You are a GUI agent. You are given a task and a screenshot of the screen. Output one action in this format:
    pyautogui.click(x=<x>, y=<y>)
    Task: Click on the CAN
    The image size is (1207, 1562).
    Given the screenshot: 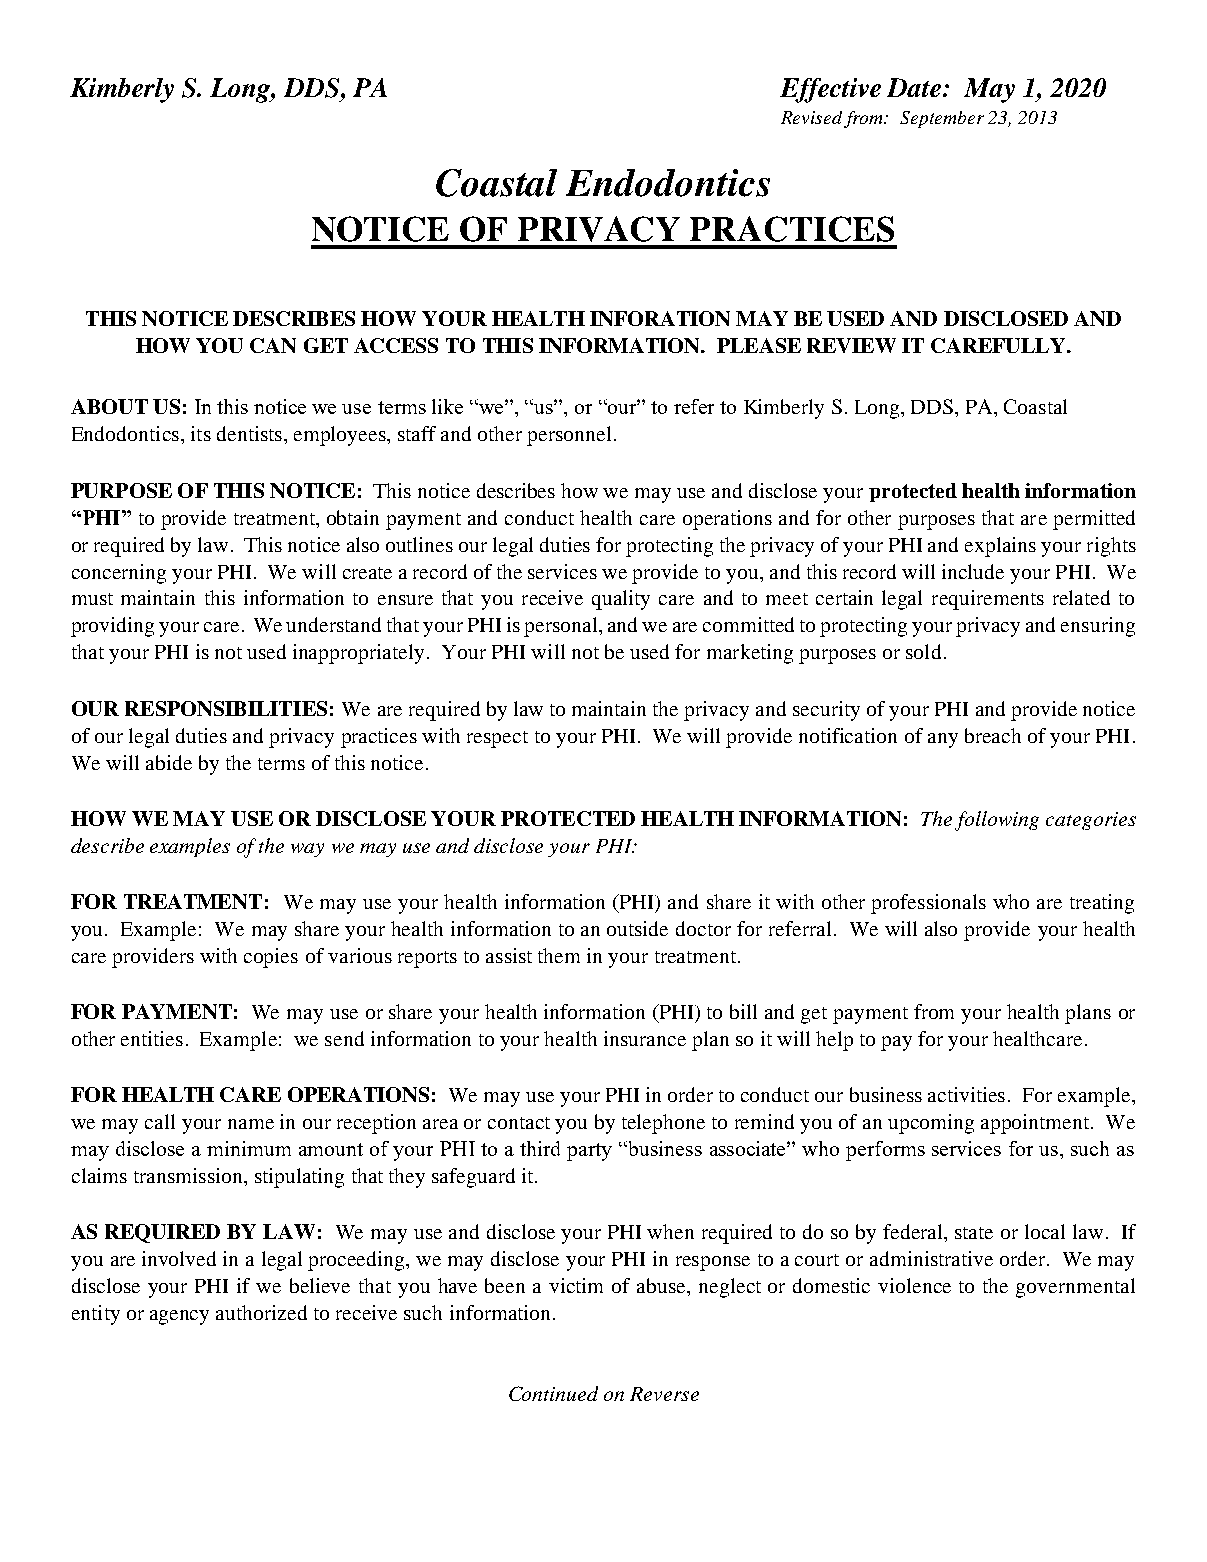 What is the action you would take?
    pyautogui.click(x=273, y=345)
